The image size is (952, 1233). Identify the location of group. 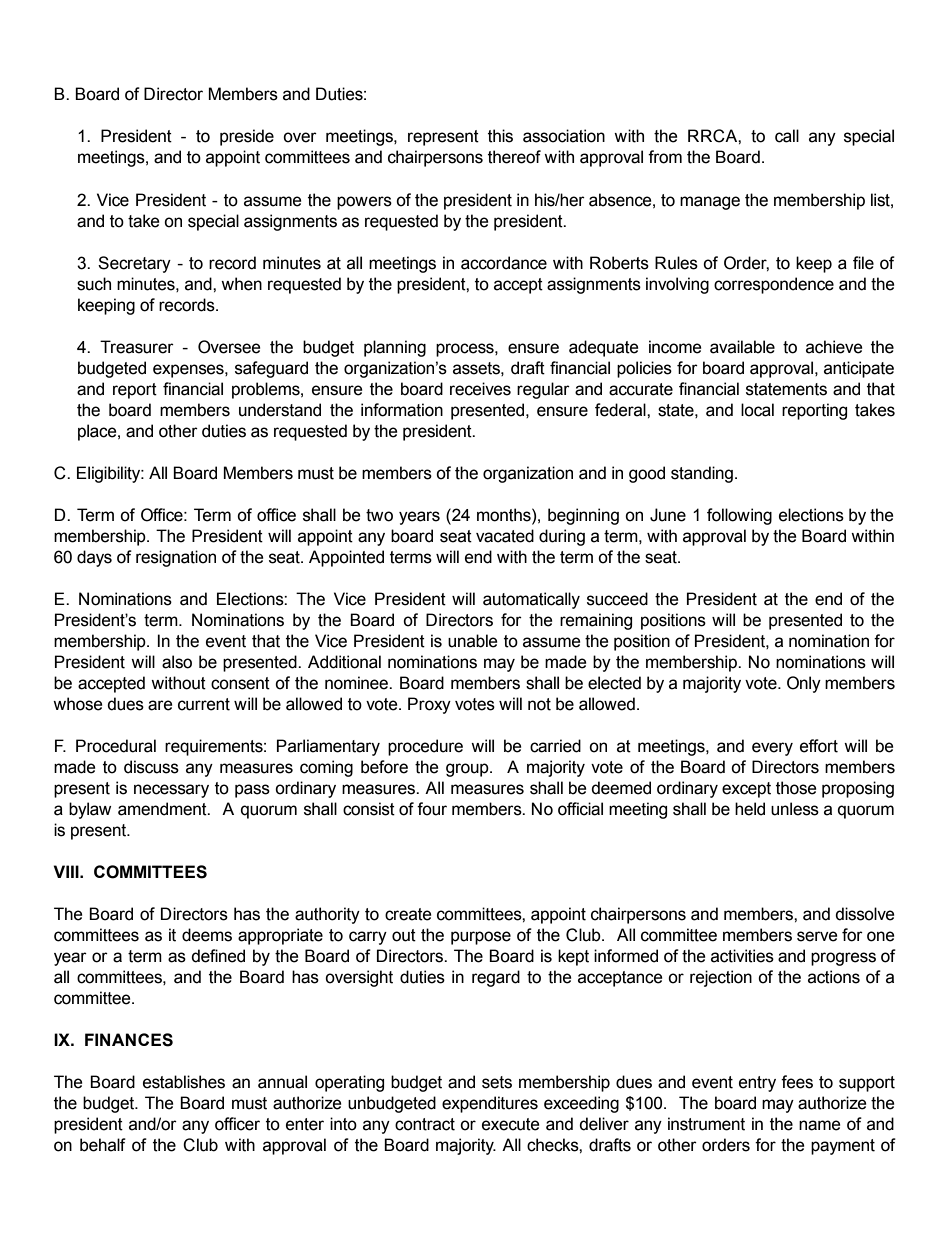
(468, 770).
